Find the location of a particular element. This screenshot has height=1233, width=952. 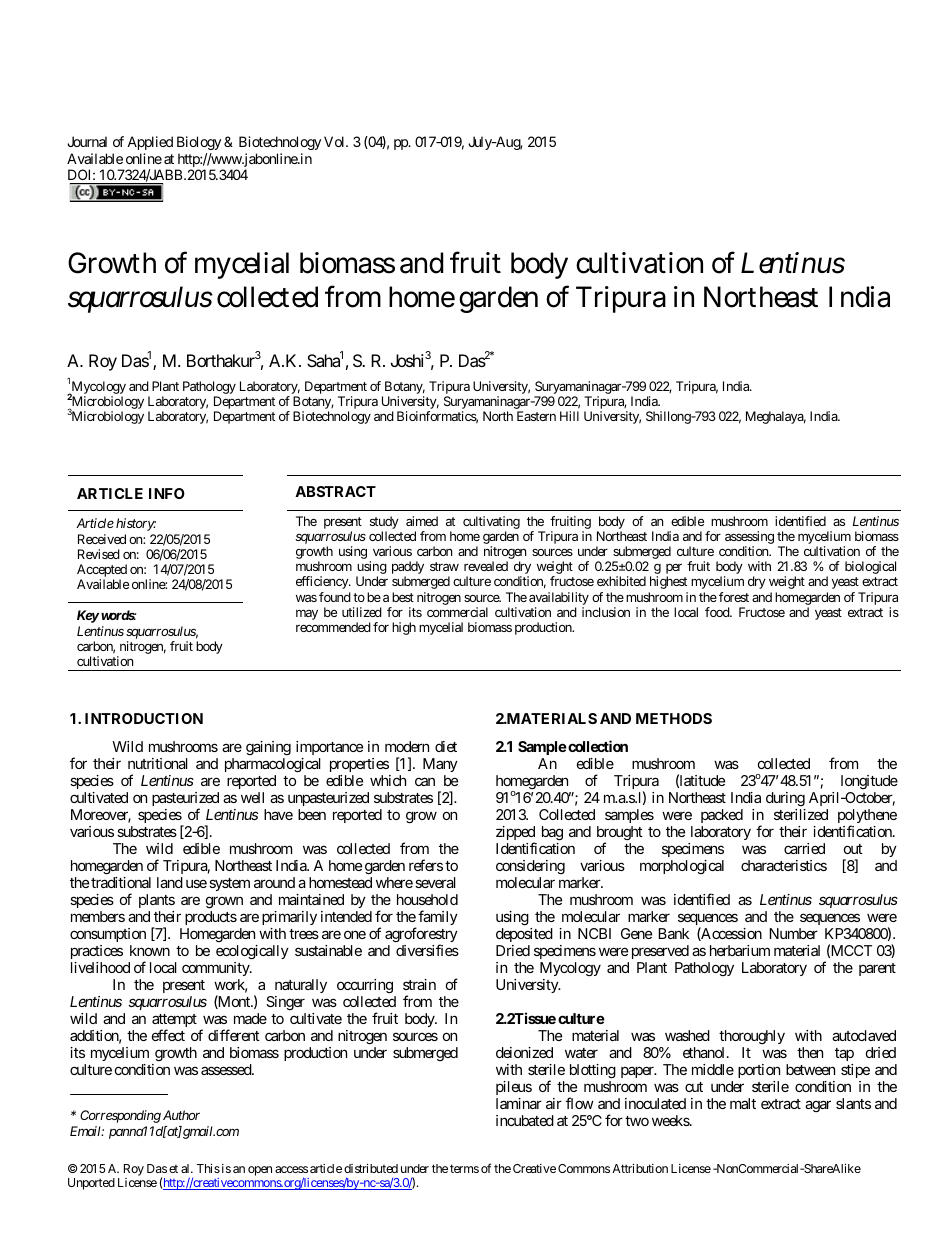

zipped is located at coordinates (515, 834).
